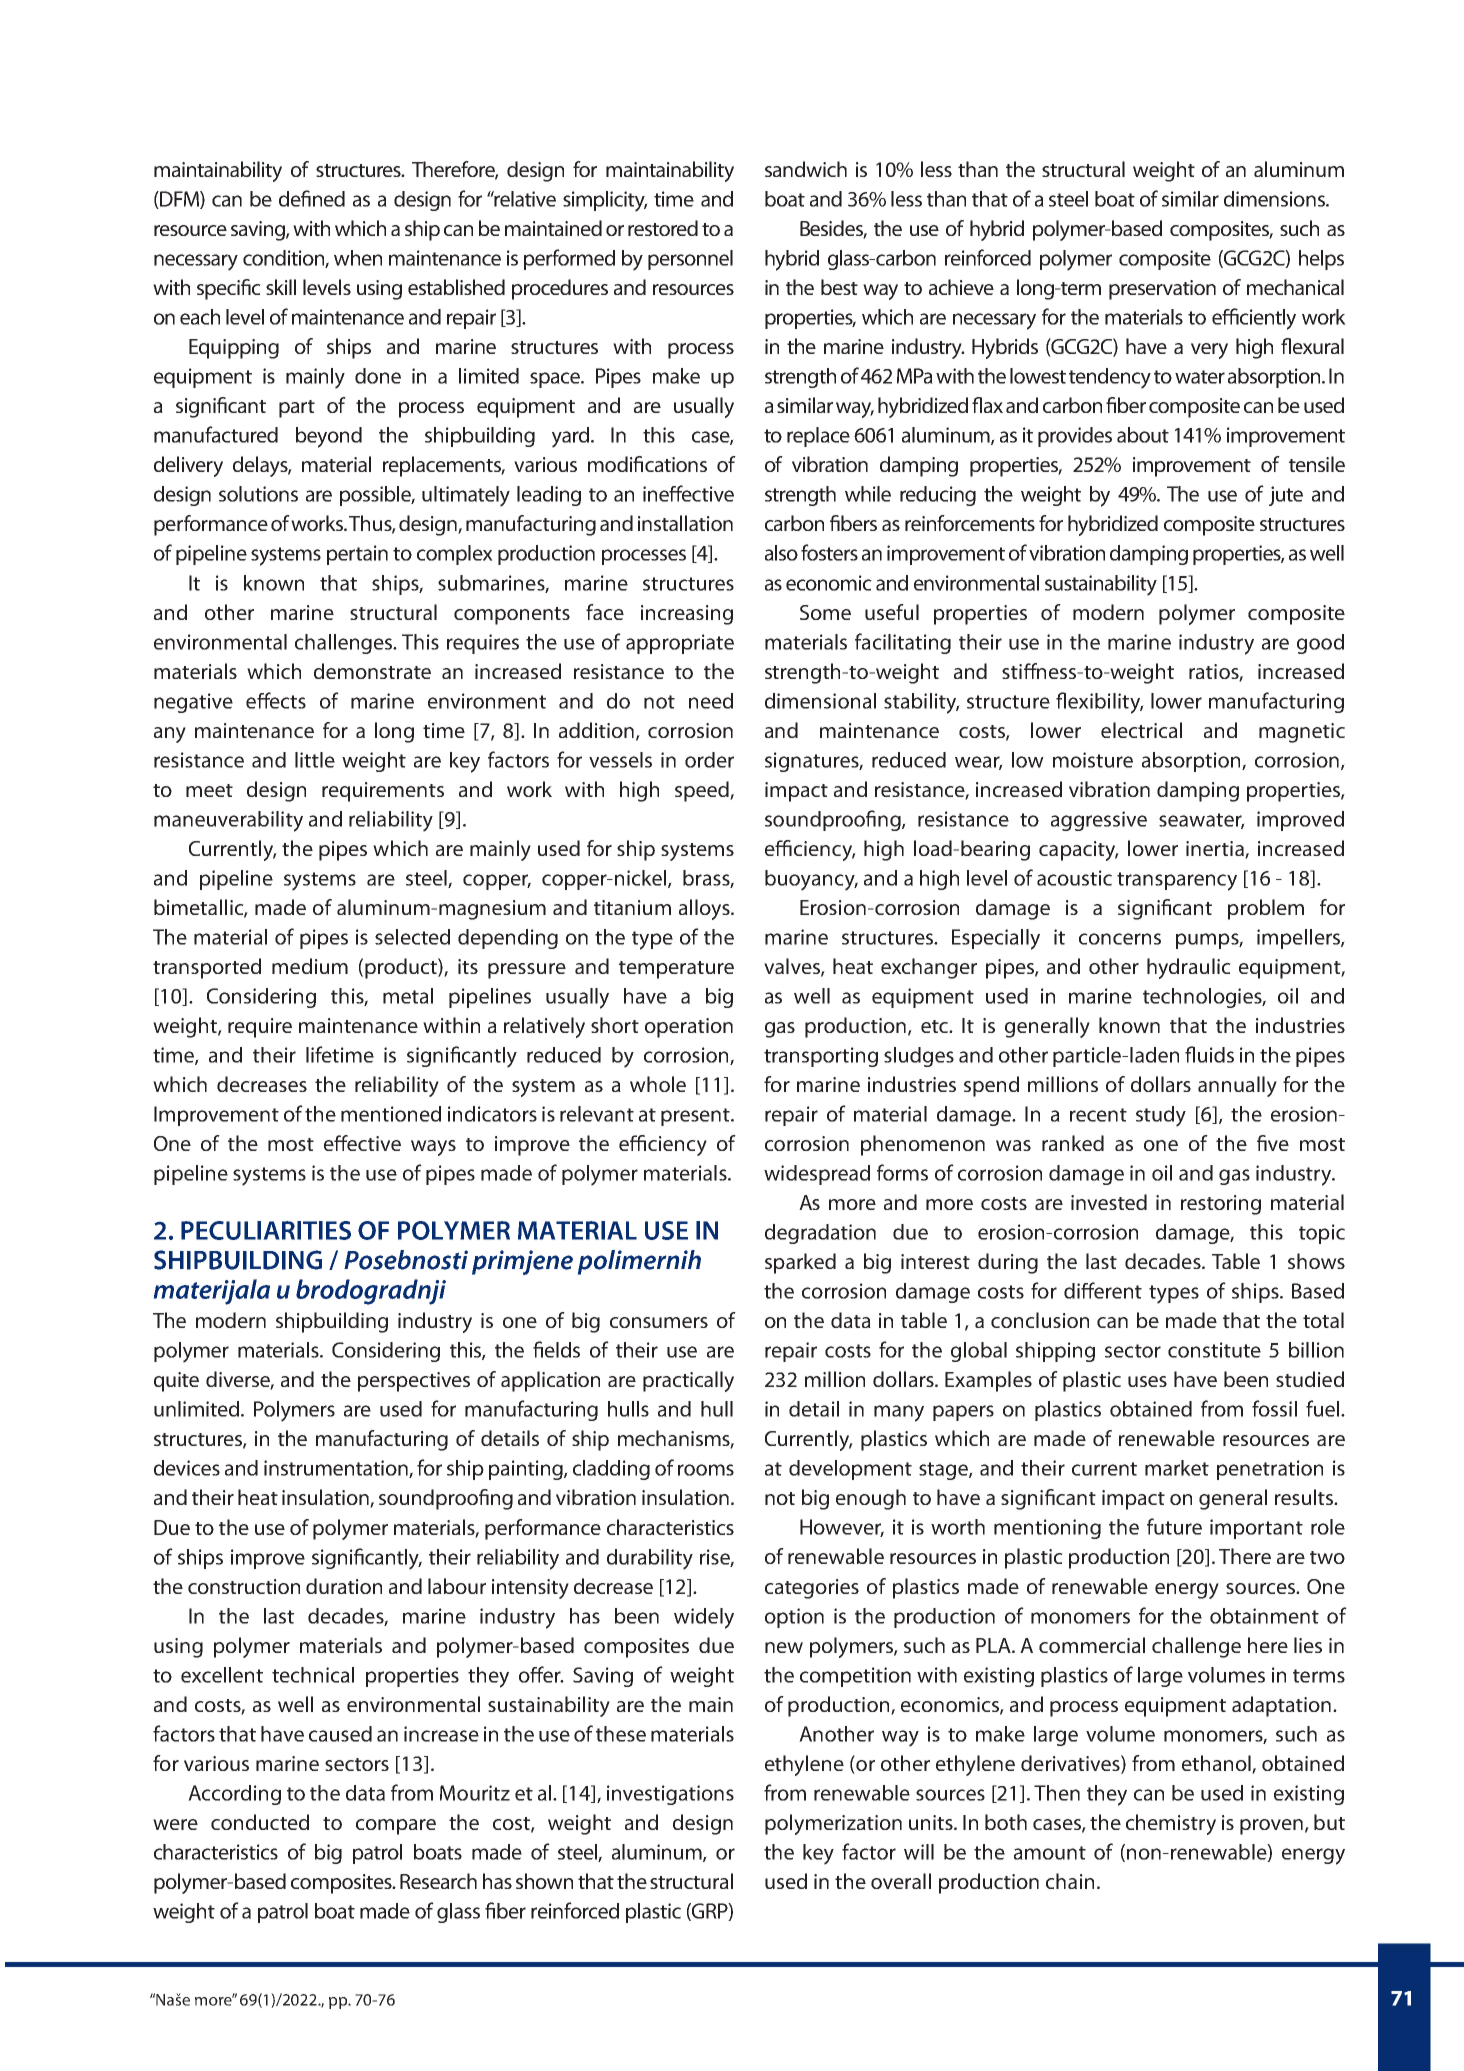 The image size is (1464, 2071). I want to click on market, so click(1177, 1468).
